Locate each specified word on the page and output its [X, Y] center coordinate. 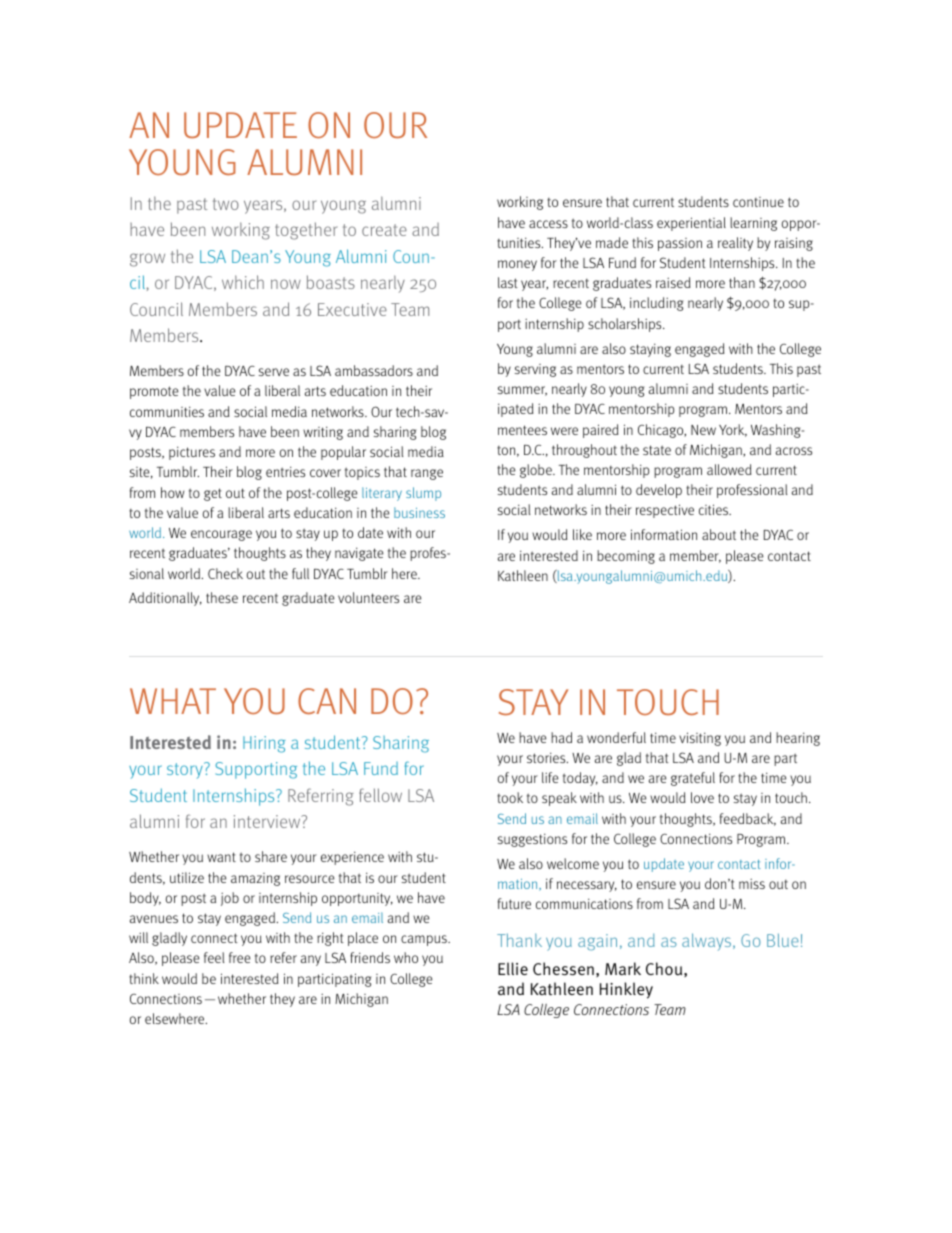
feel [214, 957]
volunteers [368, 597]
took [510, 797]
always [708, 942]
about [719, 534]
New [703, 430]
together [306, 231]
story [186, 771]
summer [522, 391]
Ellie [513, 968]
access [548, 224]
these [222, 597]
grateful [693, 779]
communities [167, 411]
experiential [691, 224]
